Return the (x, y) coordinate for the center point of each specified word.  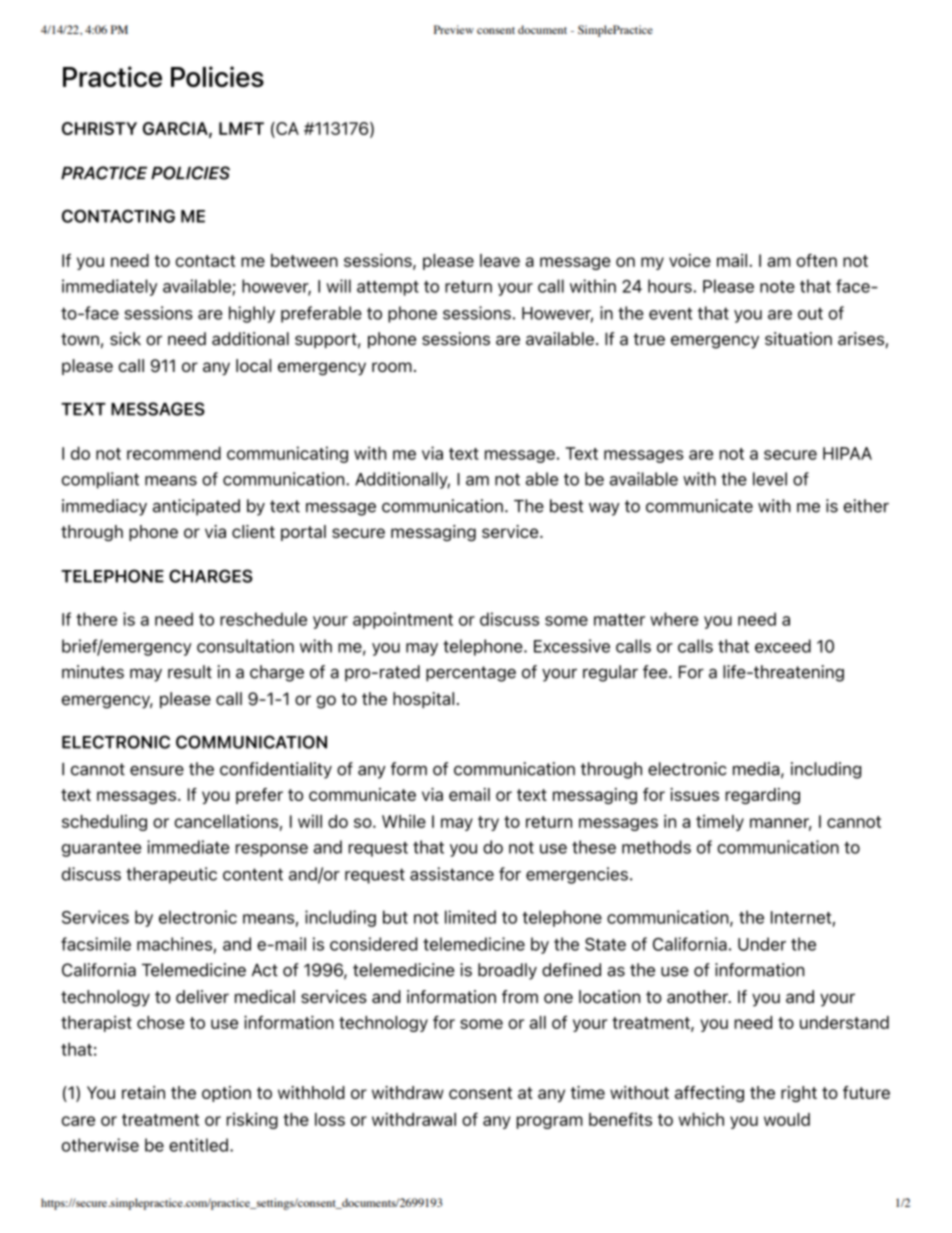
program (550, 1122)
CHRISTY (99, 128)
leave (500, 260)
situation (798, 339)
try (488, 823)
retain (143, 1092)
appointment (403, 620)
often (816, 260)
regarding (762, 796)
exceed (783, 646)
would (787, 1119)
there (96, 619)
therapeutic (171, 875)
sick (125, 339)
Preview (454, 29)
